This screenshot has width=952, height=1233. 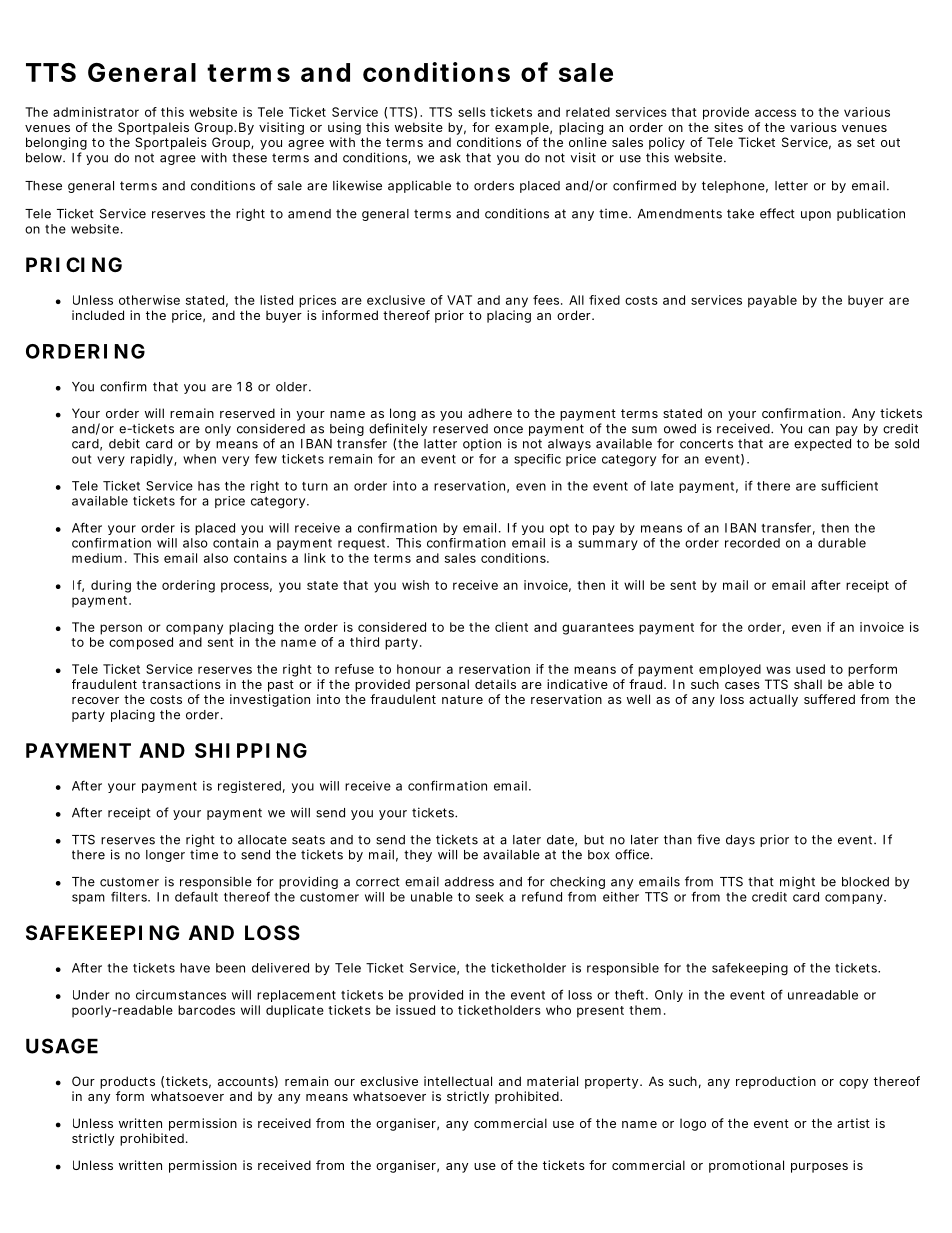 I want to click on composed, so click(x=141, y=643).
